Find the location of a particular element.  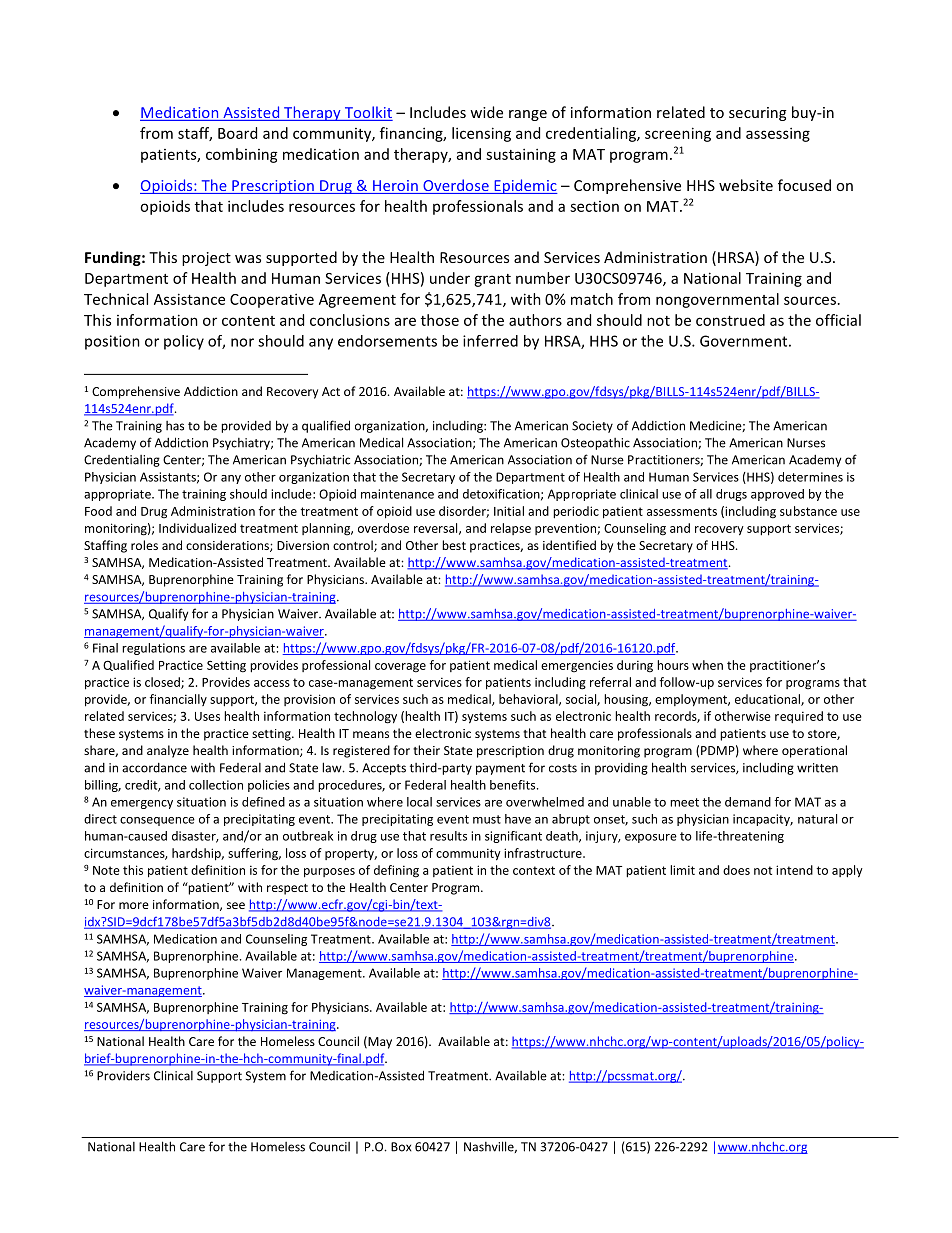

defining is located at coordinates (396, 871).
